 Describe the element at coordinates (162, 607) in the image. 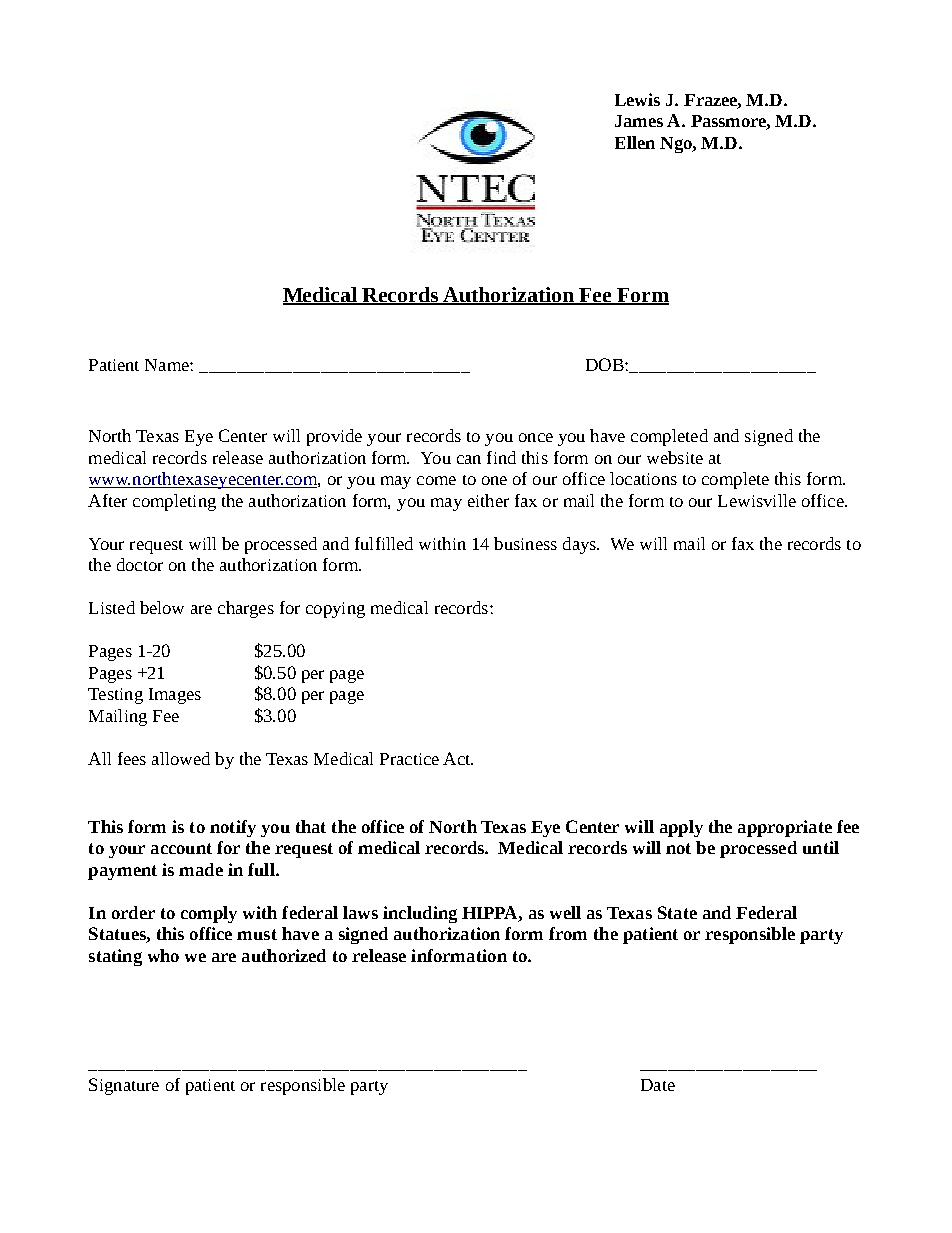

I see `below` at that location.
